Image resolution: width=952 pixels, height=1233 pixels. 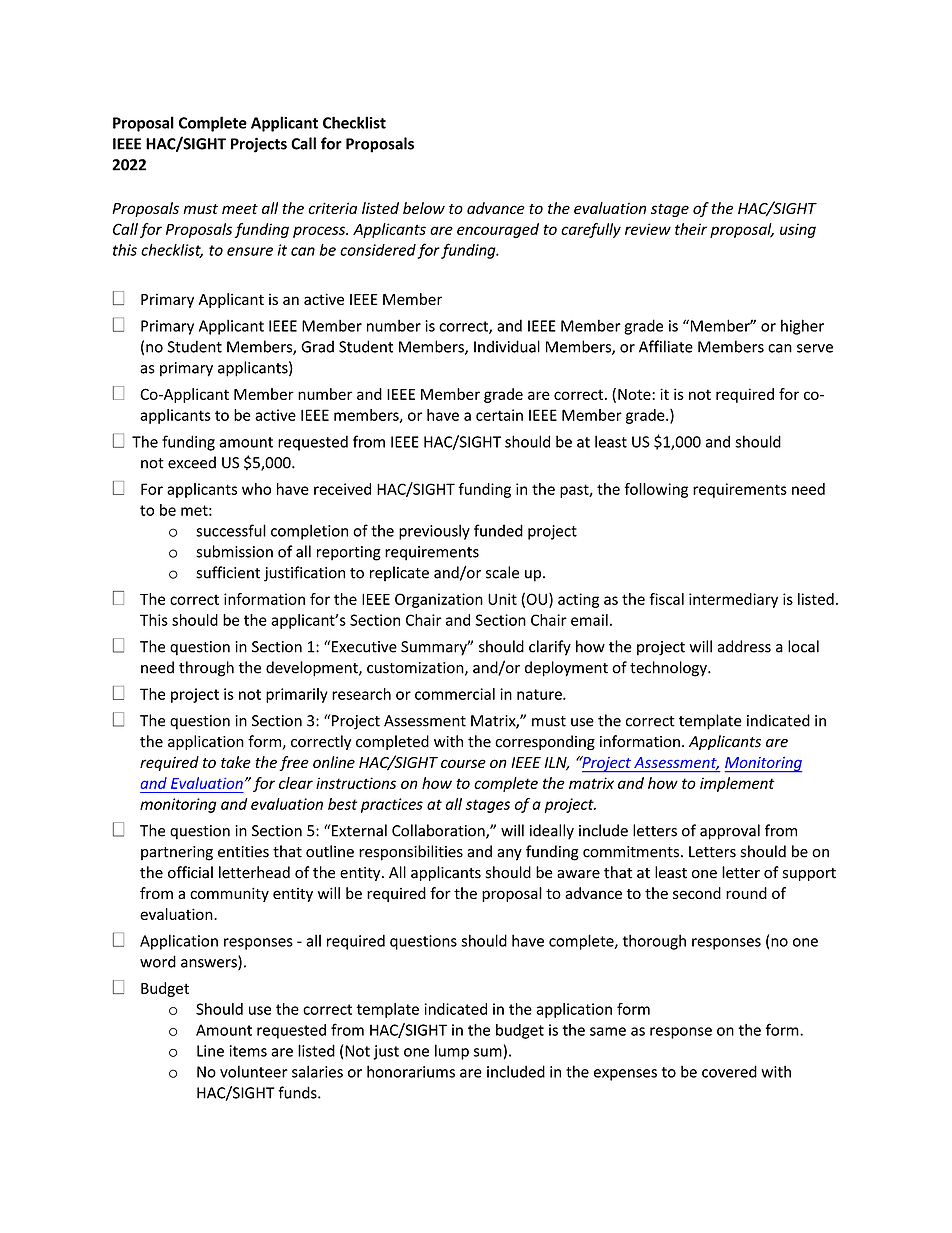 What do you see at coordinates (691, 229) in the screenshot?
I see `their` at bounding box center [691, 229].
